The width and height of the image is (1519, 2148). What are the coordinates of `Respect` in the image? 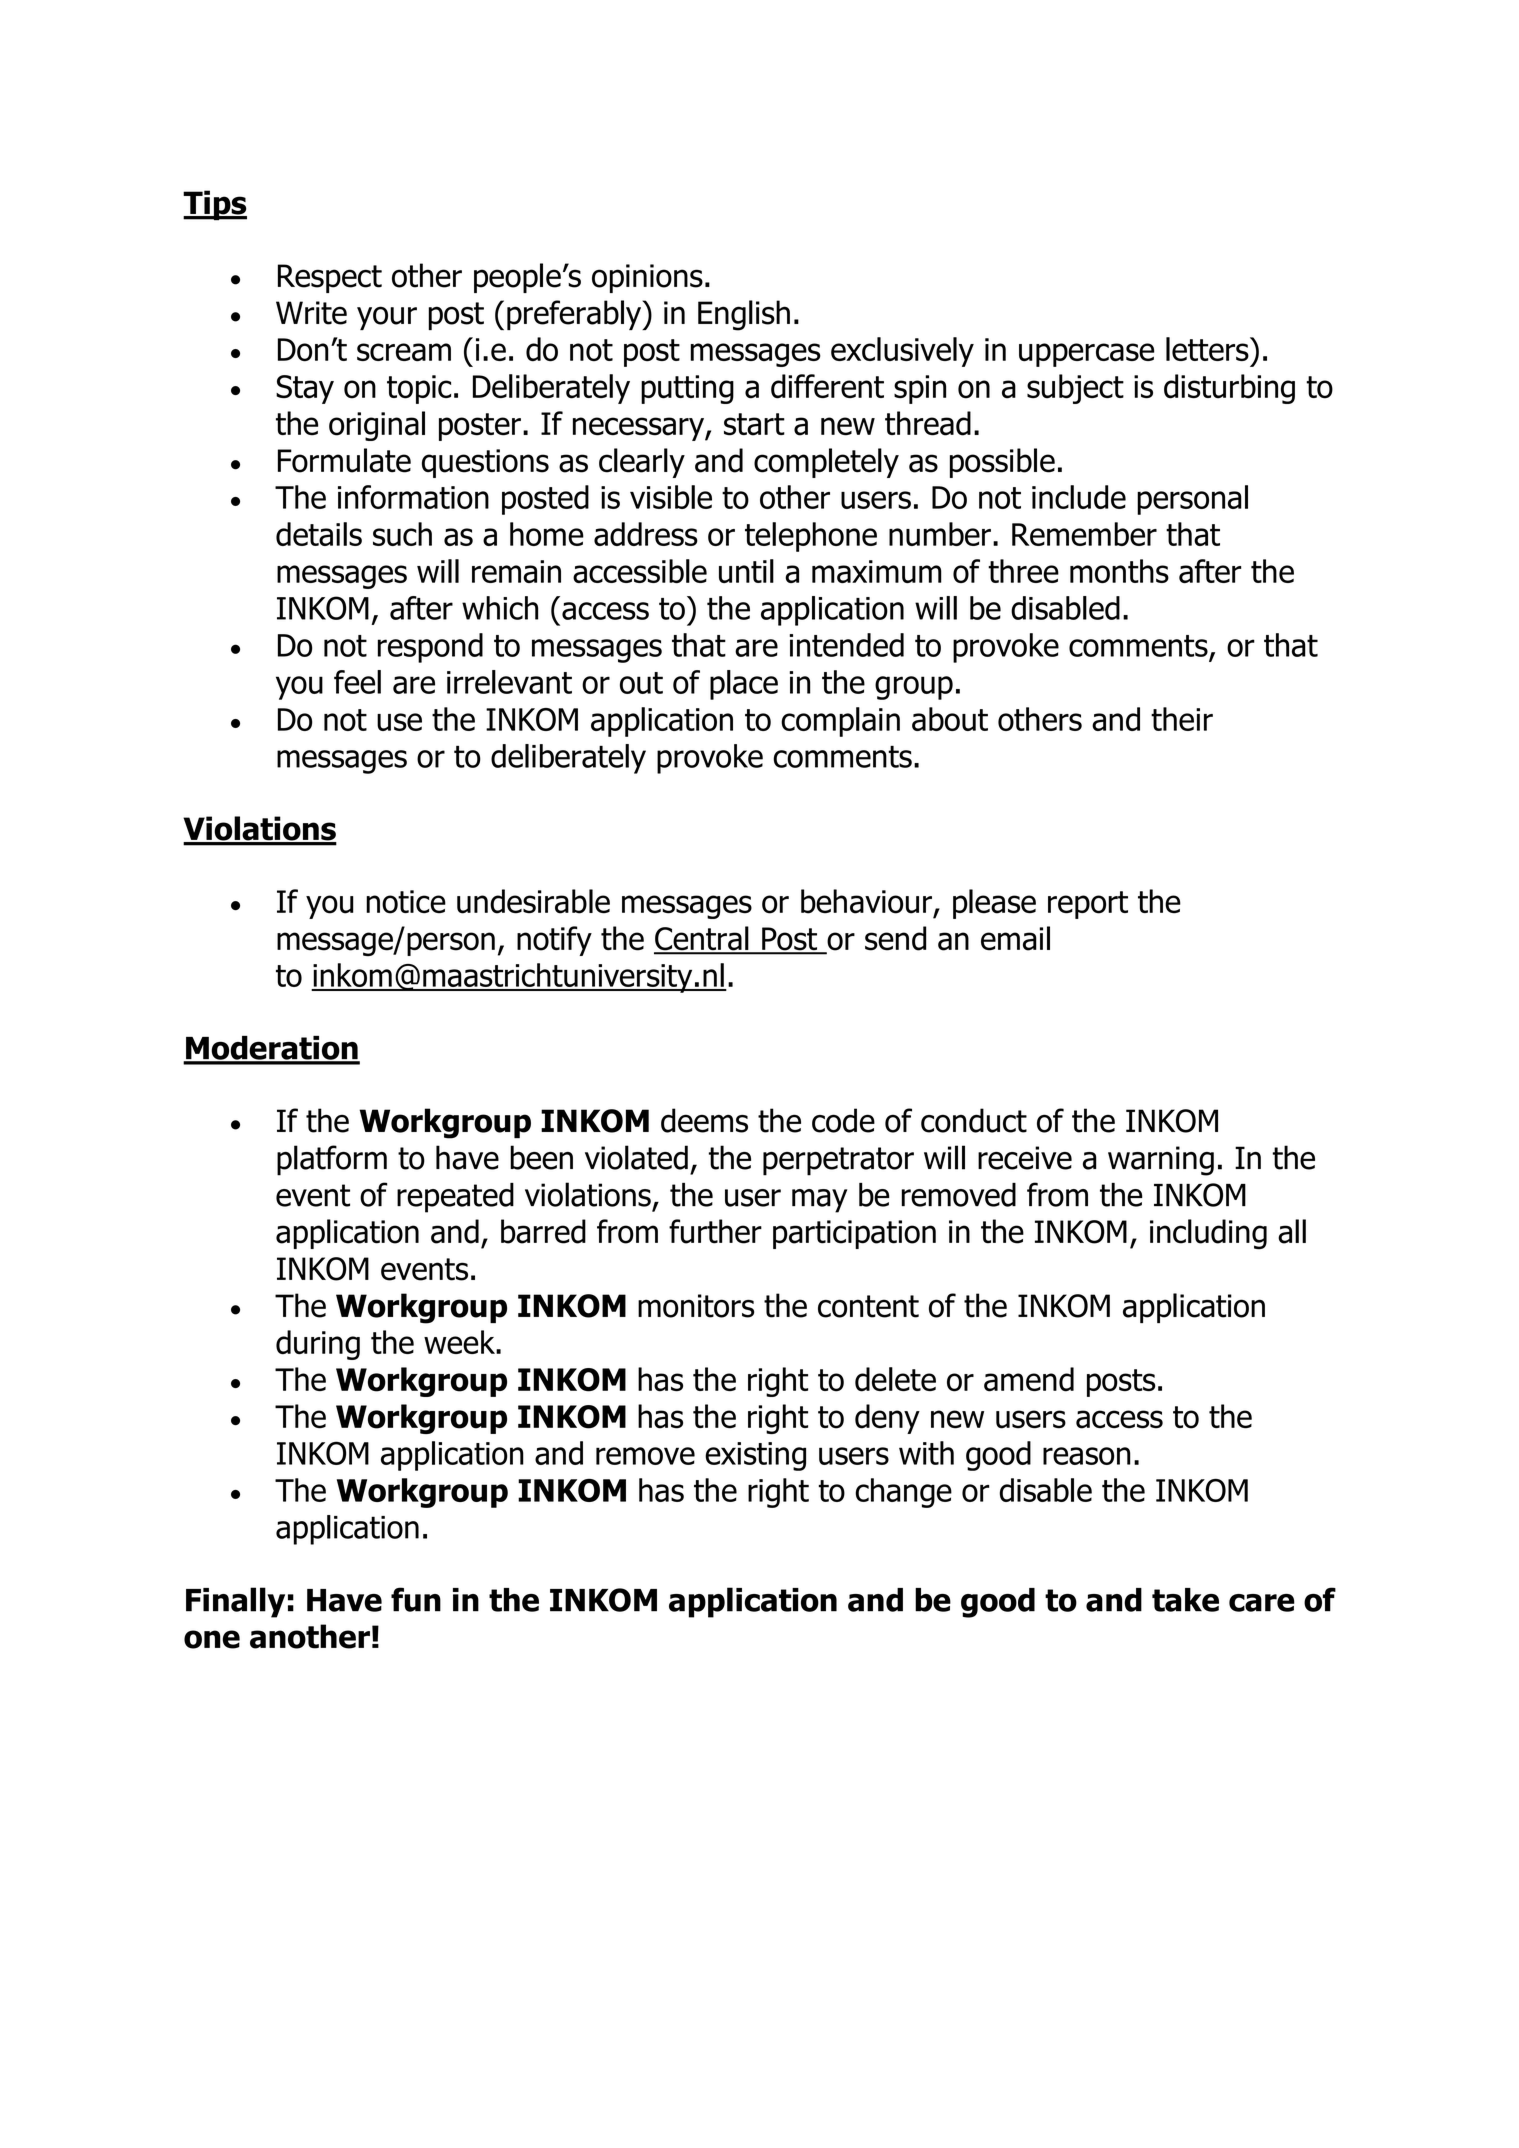 It's located at (330, 278).
